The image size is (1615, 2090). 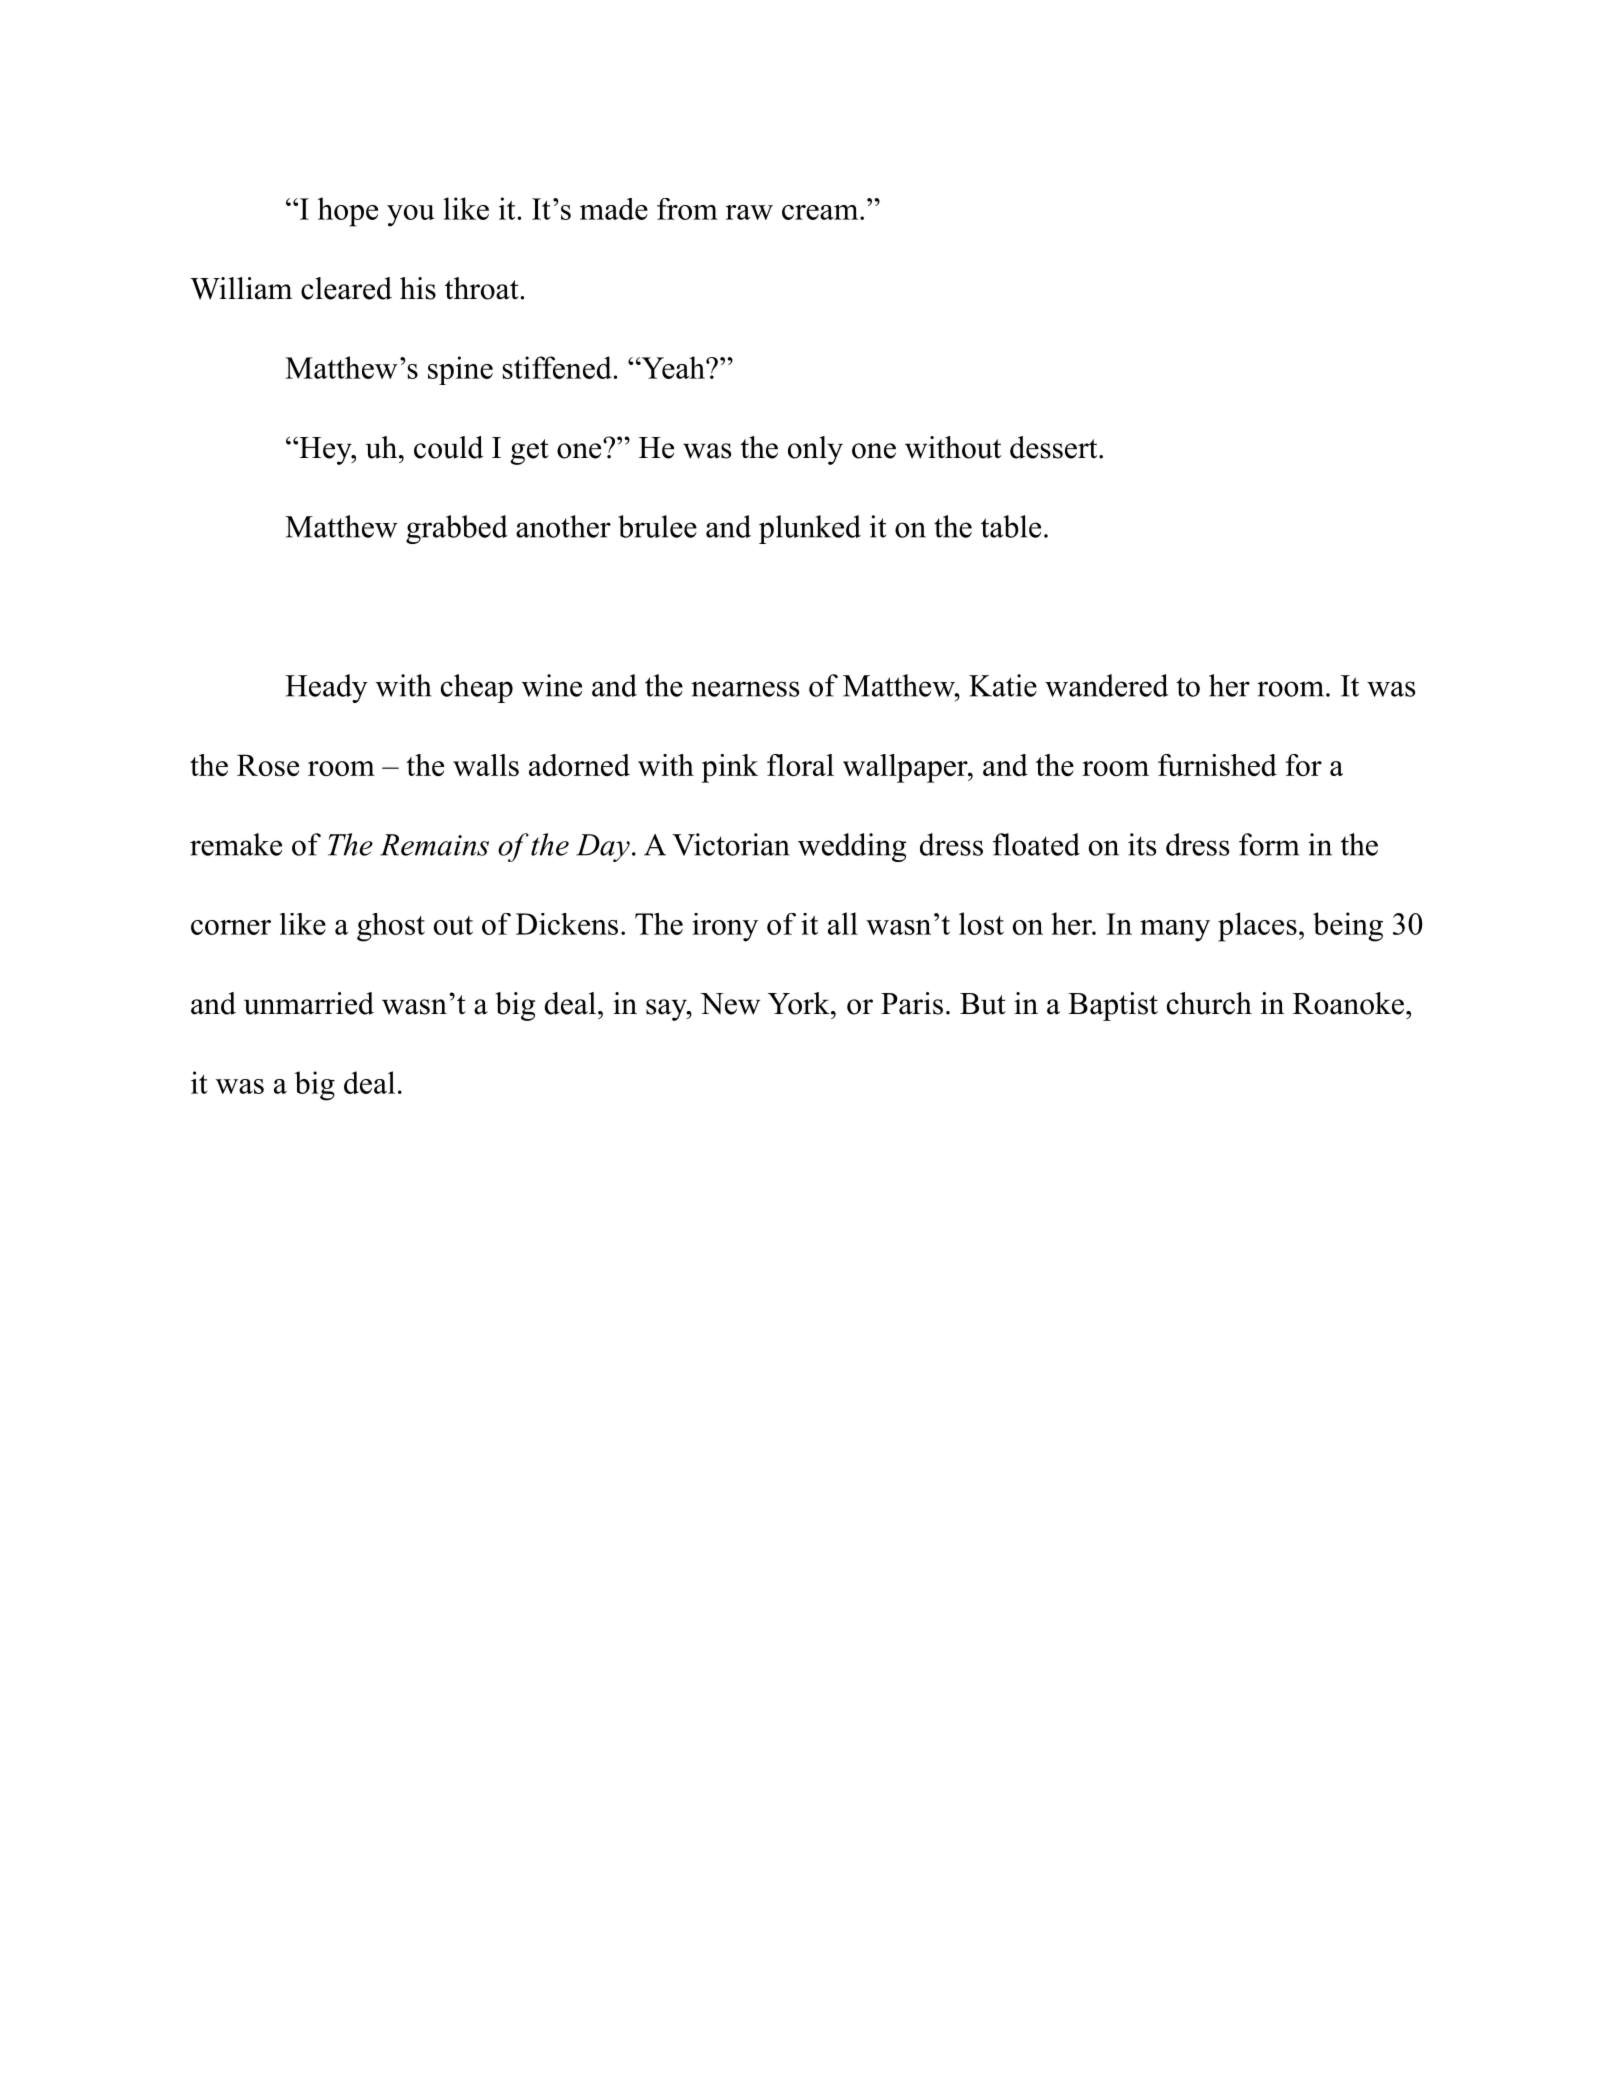 What do you see at coordinates (309, 1003) in the screenshot?
I see `unmarried` at bounding box center [309, 1003].
